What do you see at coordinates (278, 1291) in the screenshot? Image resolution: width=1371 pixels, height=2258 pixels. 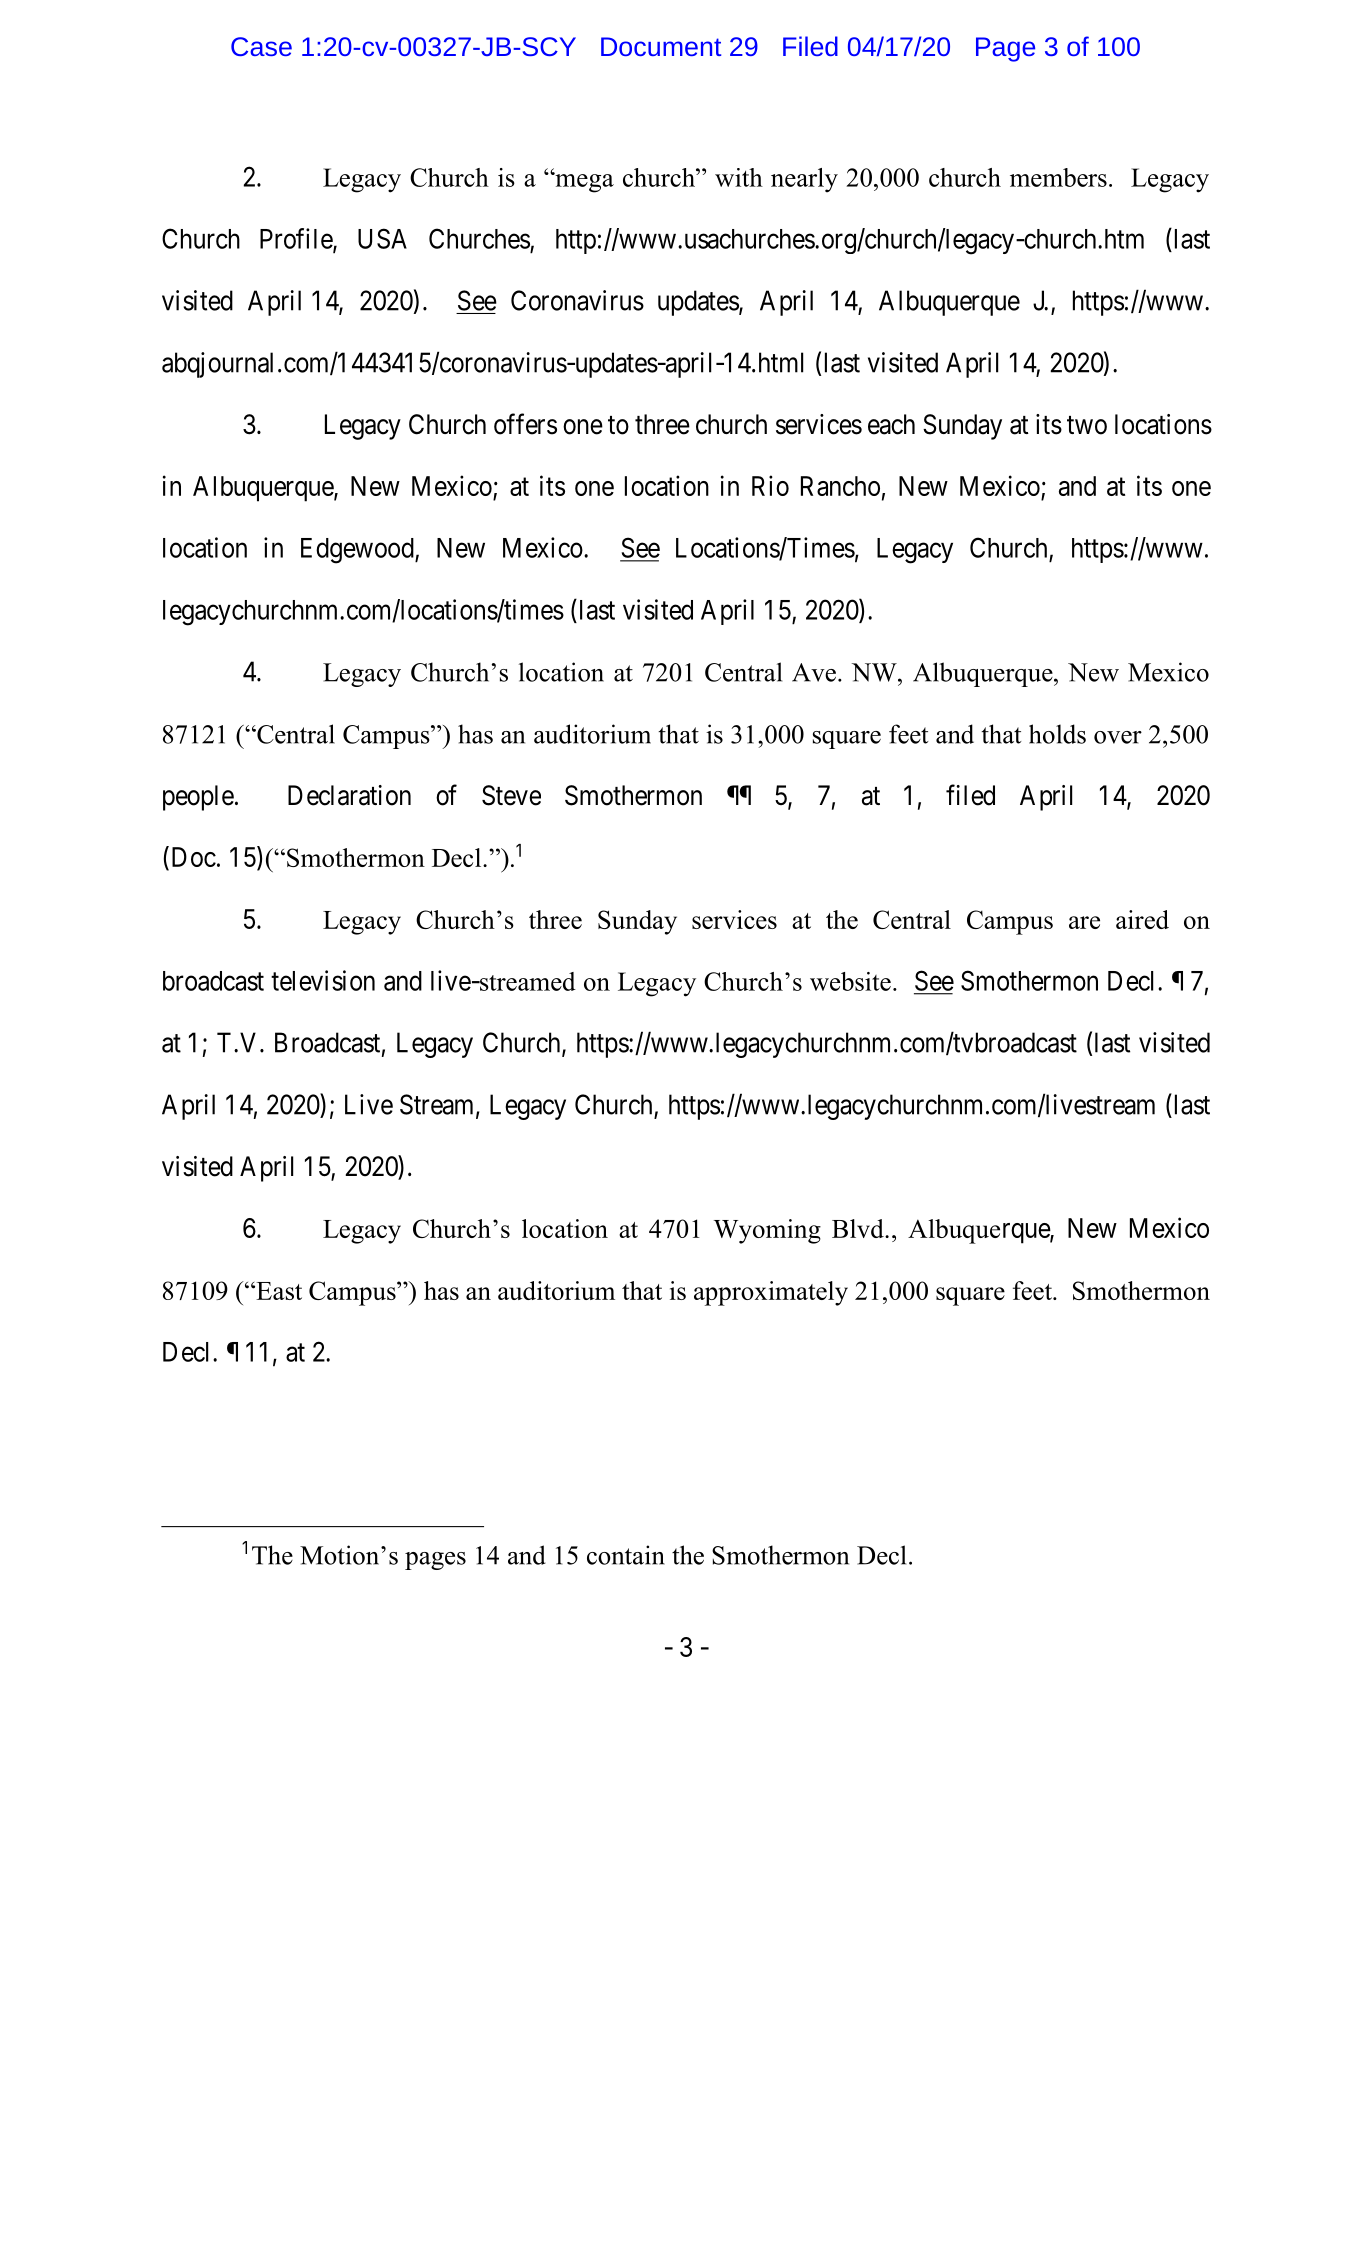 I see `East` at bounding box center [278, 1291].
